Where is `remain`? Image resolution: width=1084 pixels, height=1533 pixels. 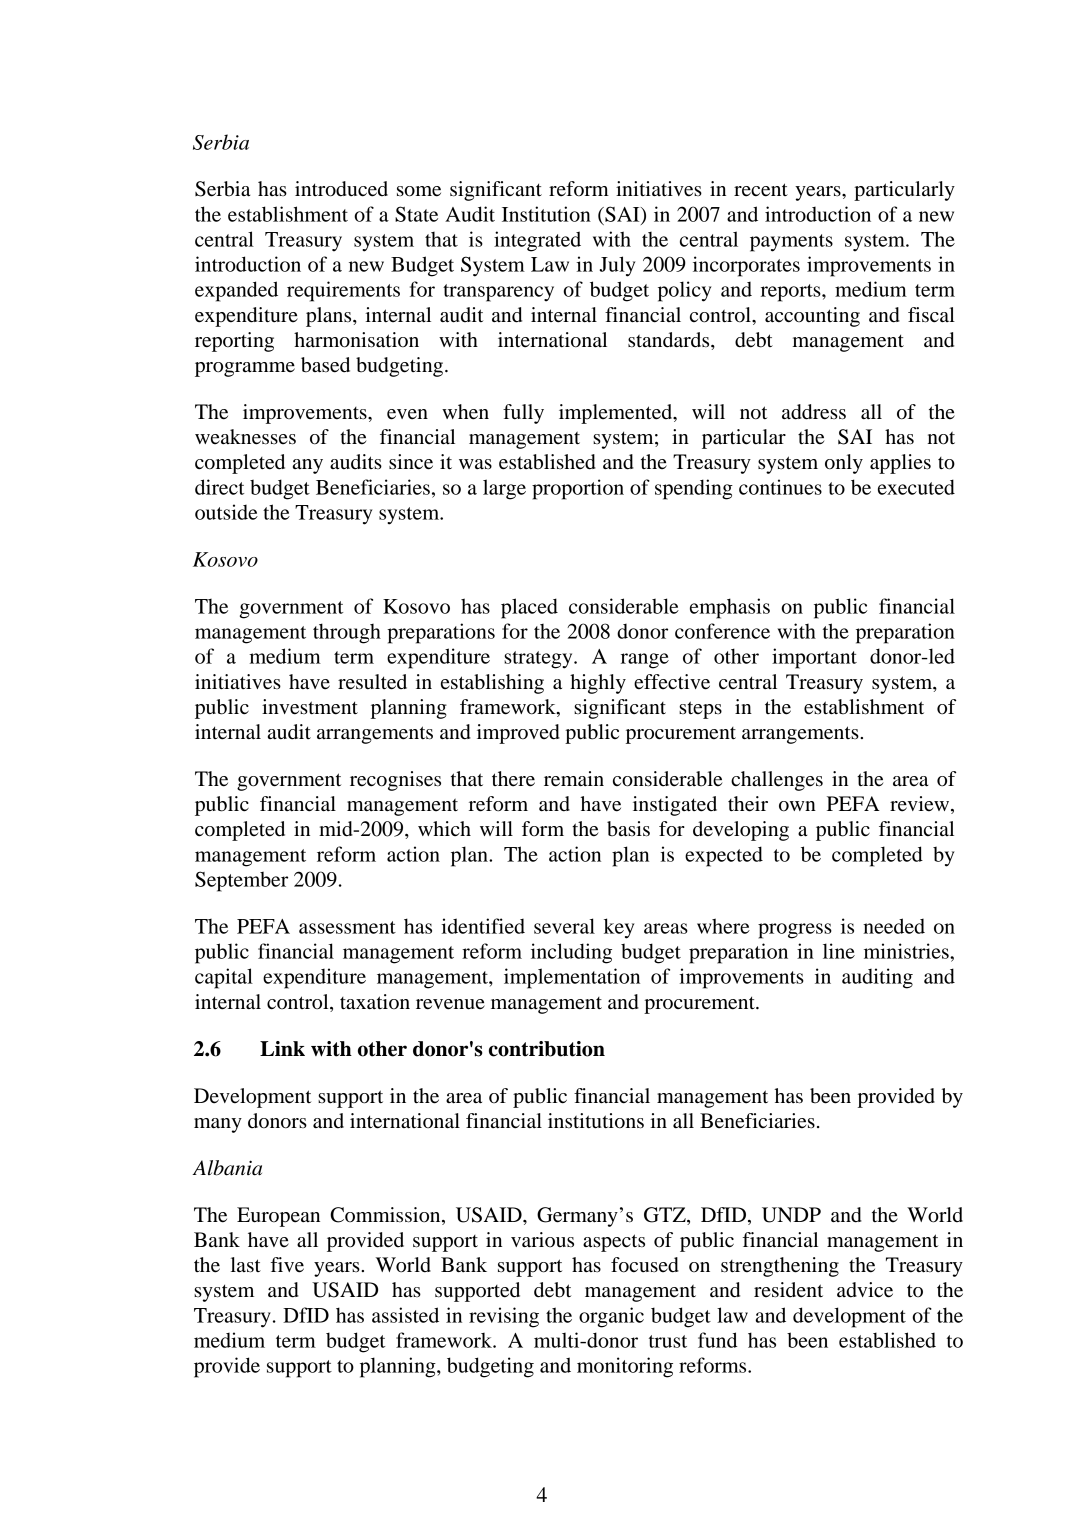 remain is located at coordinates (574, 779).
